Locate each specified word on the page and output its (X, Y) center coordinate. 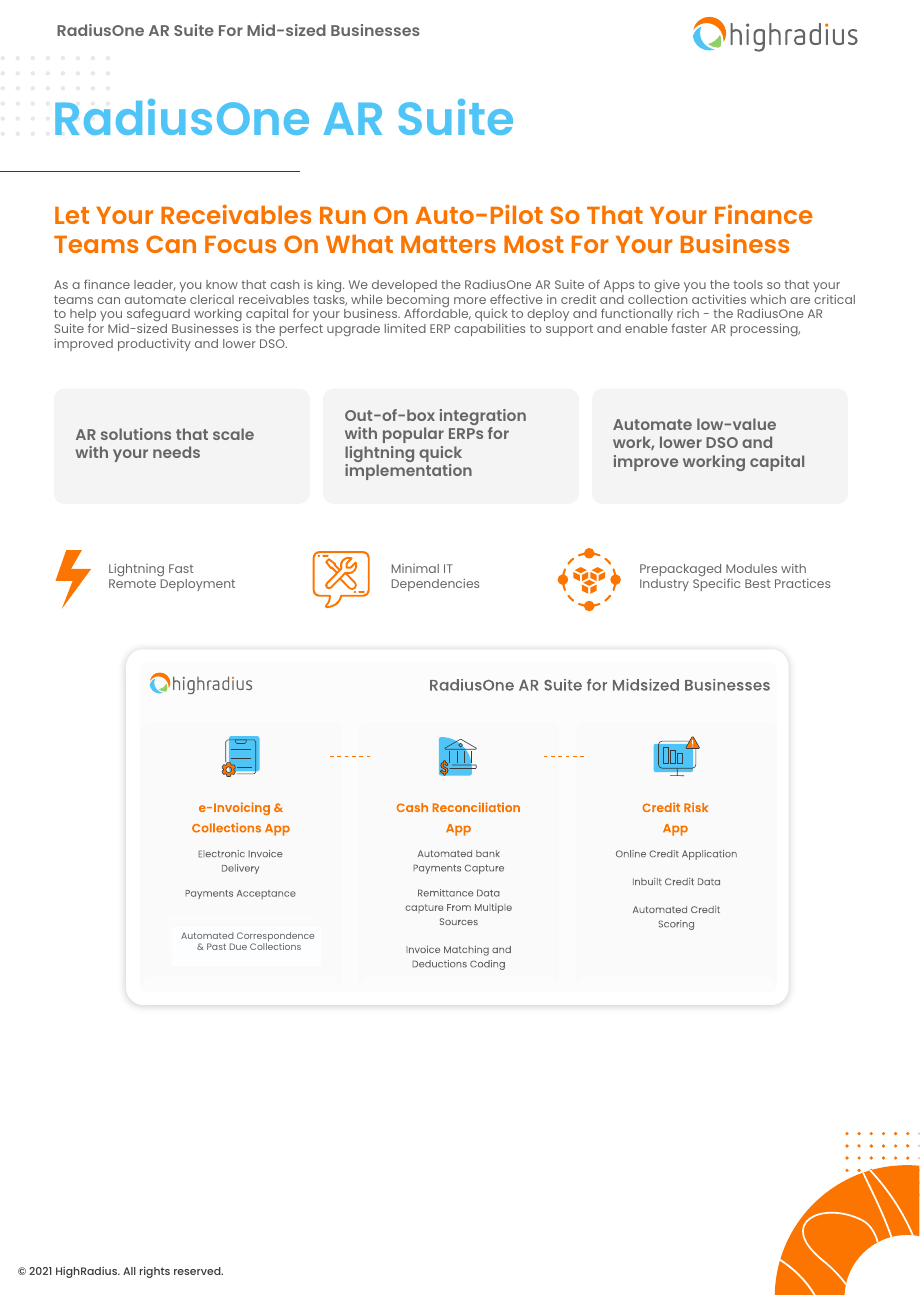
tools (748, 284)
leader (154, 285)
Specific (716, 584)
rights (155, 1272)
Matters (448, 244)
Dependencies (435, 585)
